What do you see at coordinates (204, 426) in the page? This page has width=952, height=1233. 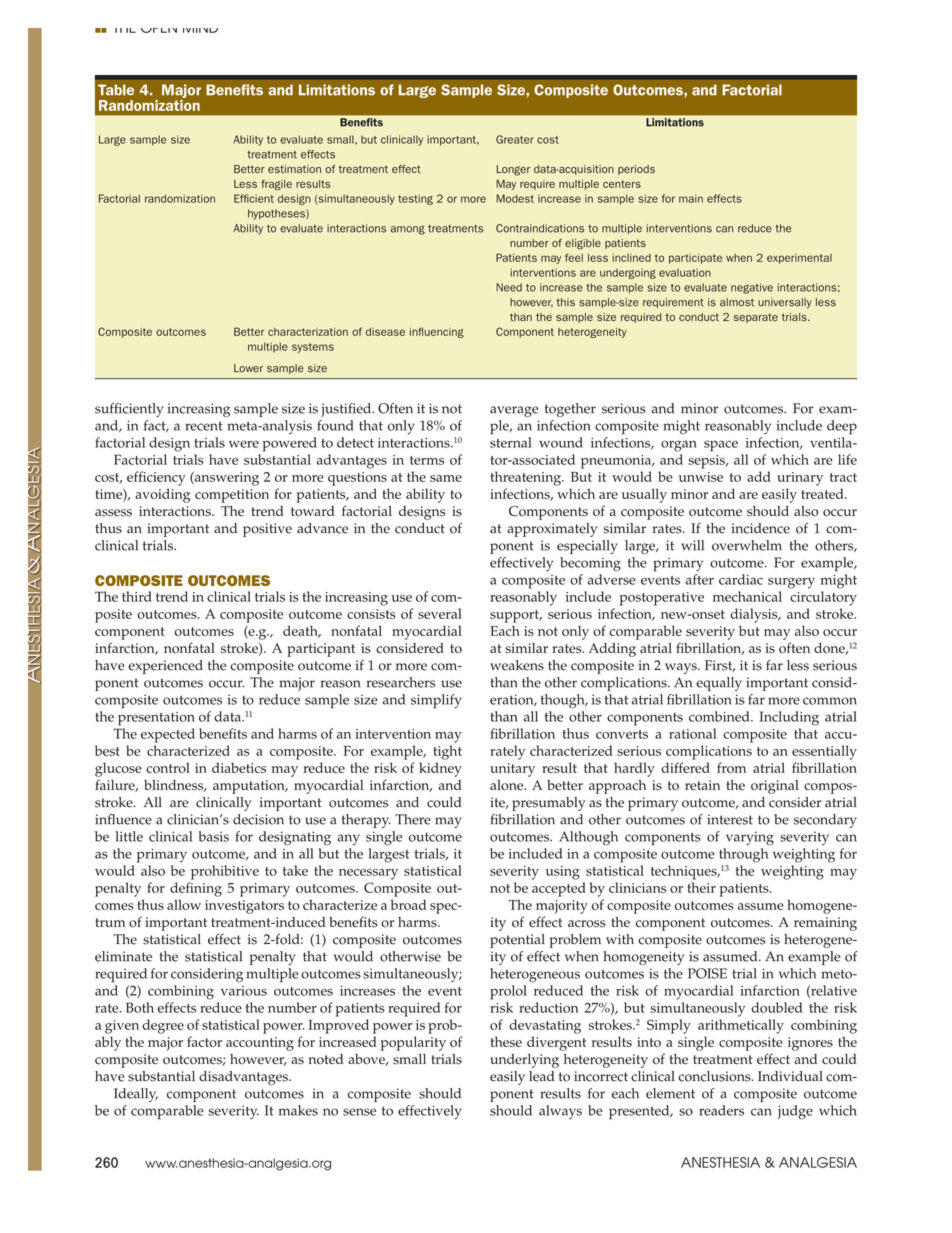 I see `recent` at bounding box center [204, 426].
